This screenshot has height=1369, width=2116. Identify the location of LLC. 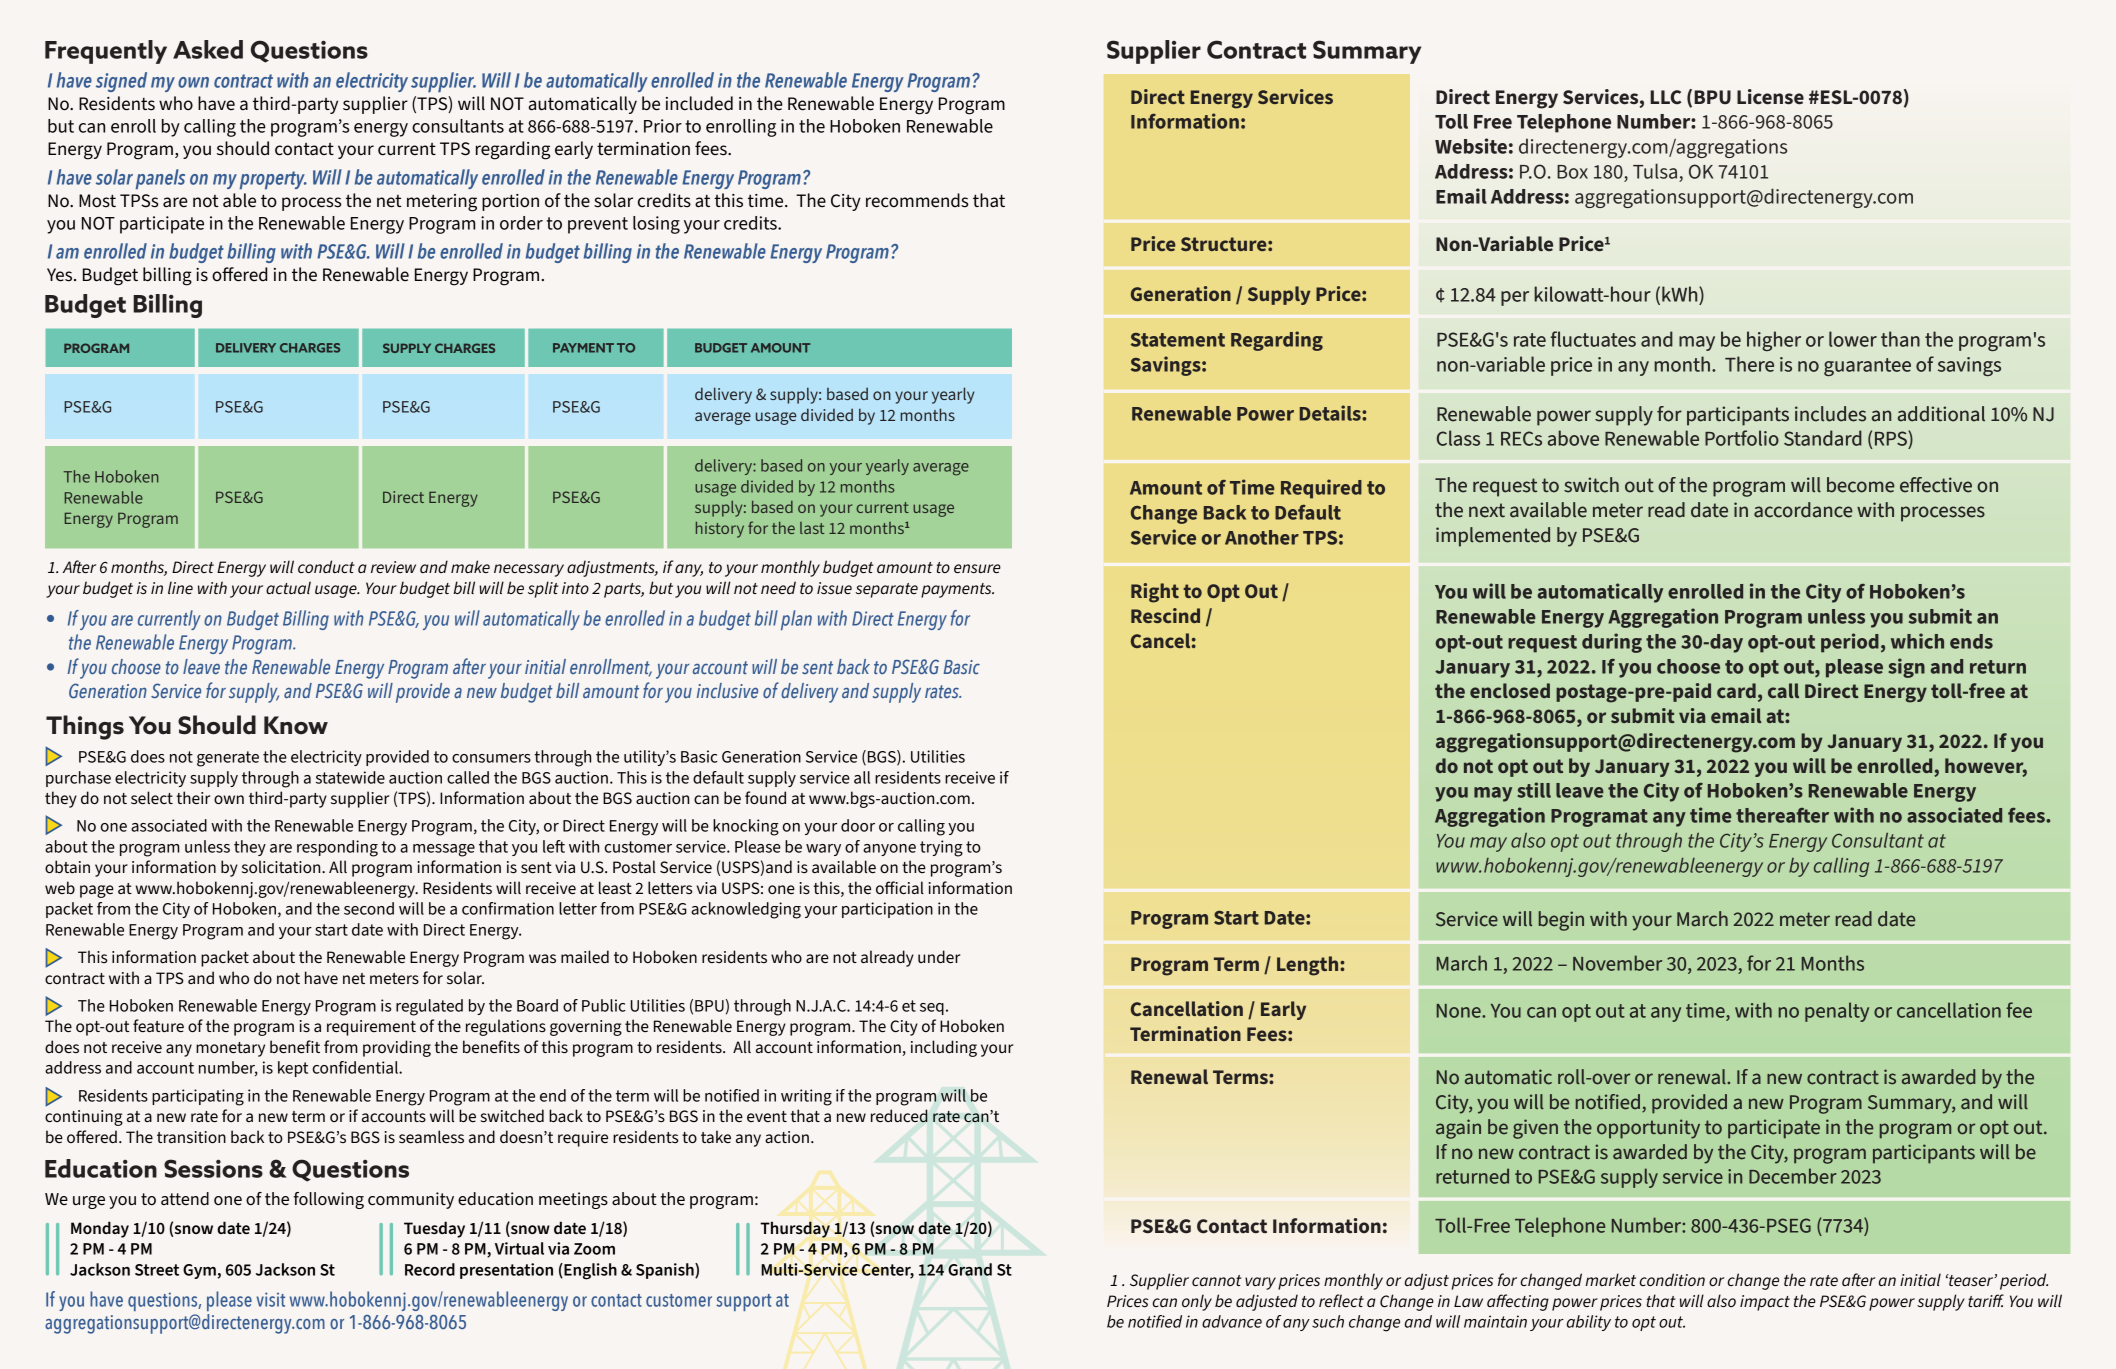
(1665, 97).
